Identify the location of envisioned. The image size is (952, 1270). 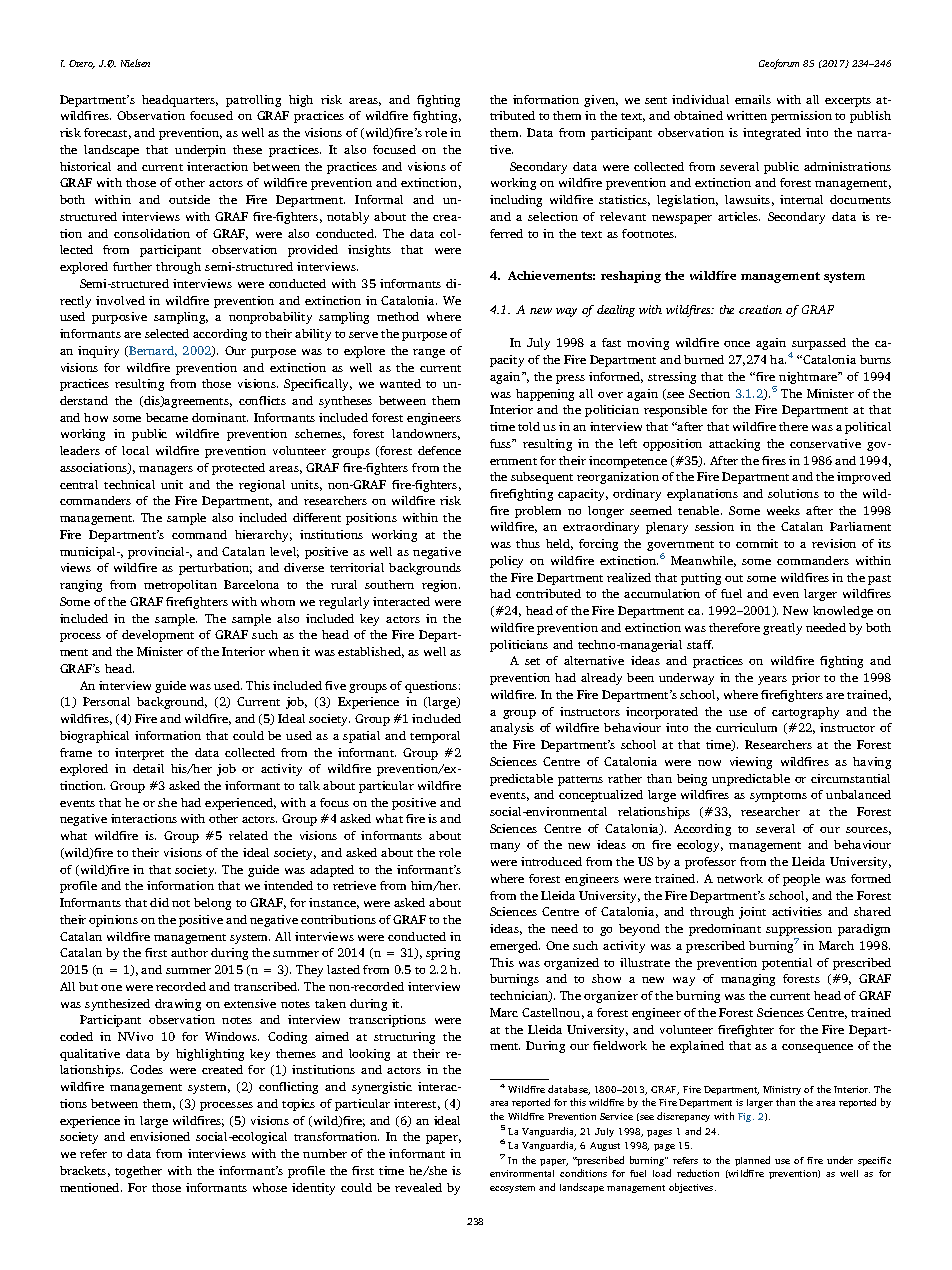
(160, 1136).
